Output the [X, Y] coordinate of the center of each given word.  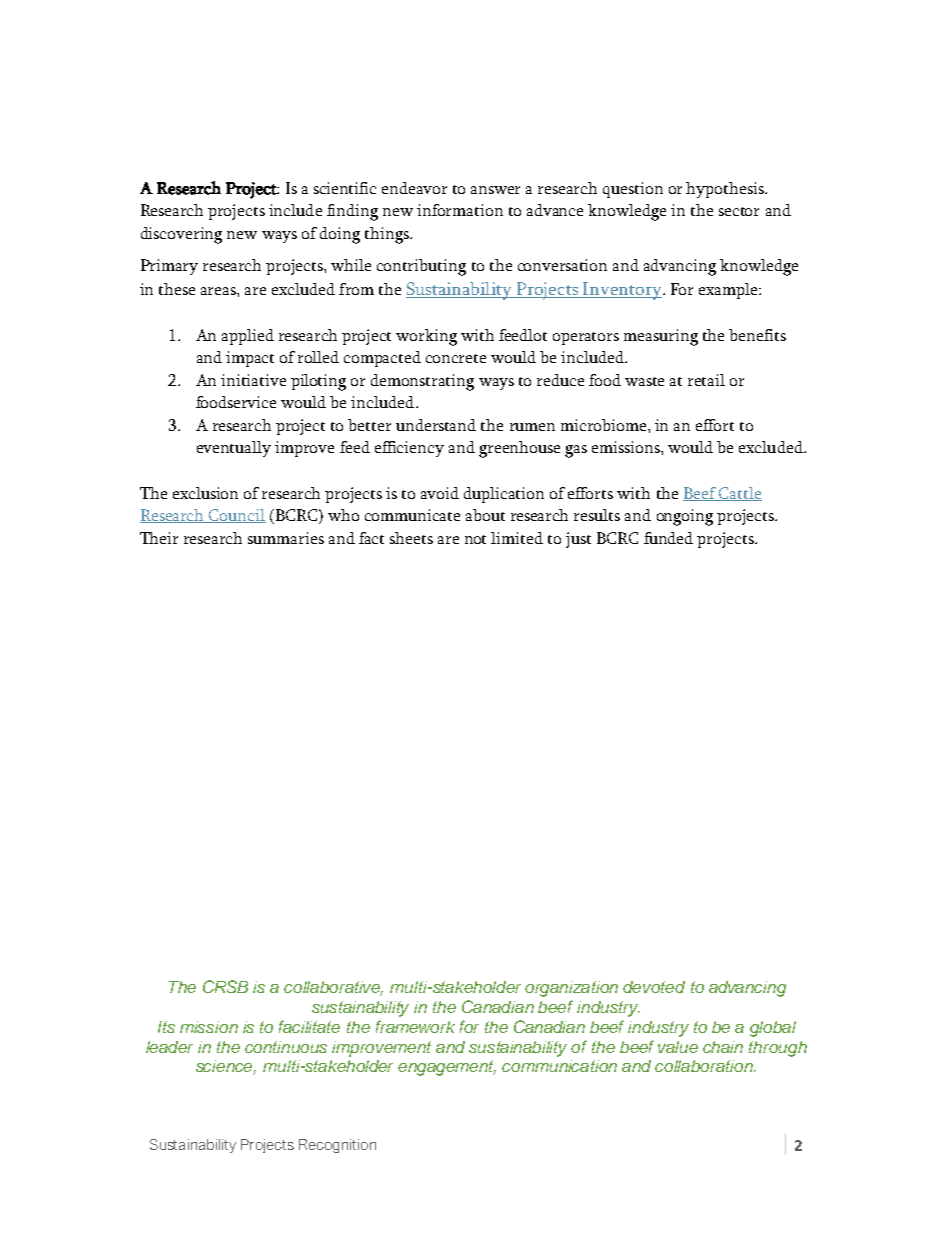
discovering [181, 235]
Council [236, 516]
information [460, 210]
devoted [654, 987]
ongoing [685, 517]
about [485, 515]
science [226, 1067]
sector [739, 211]
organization [571, 989]
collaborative [333, 988]
